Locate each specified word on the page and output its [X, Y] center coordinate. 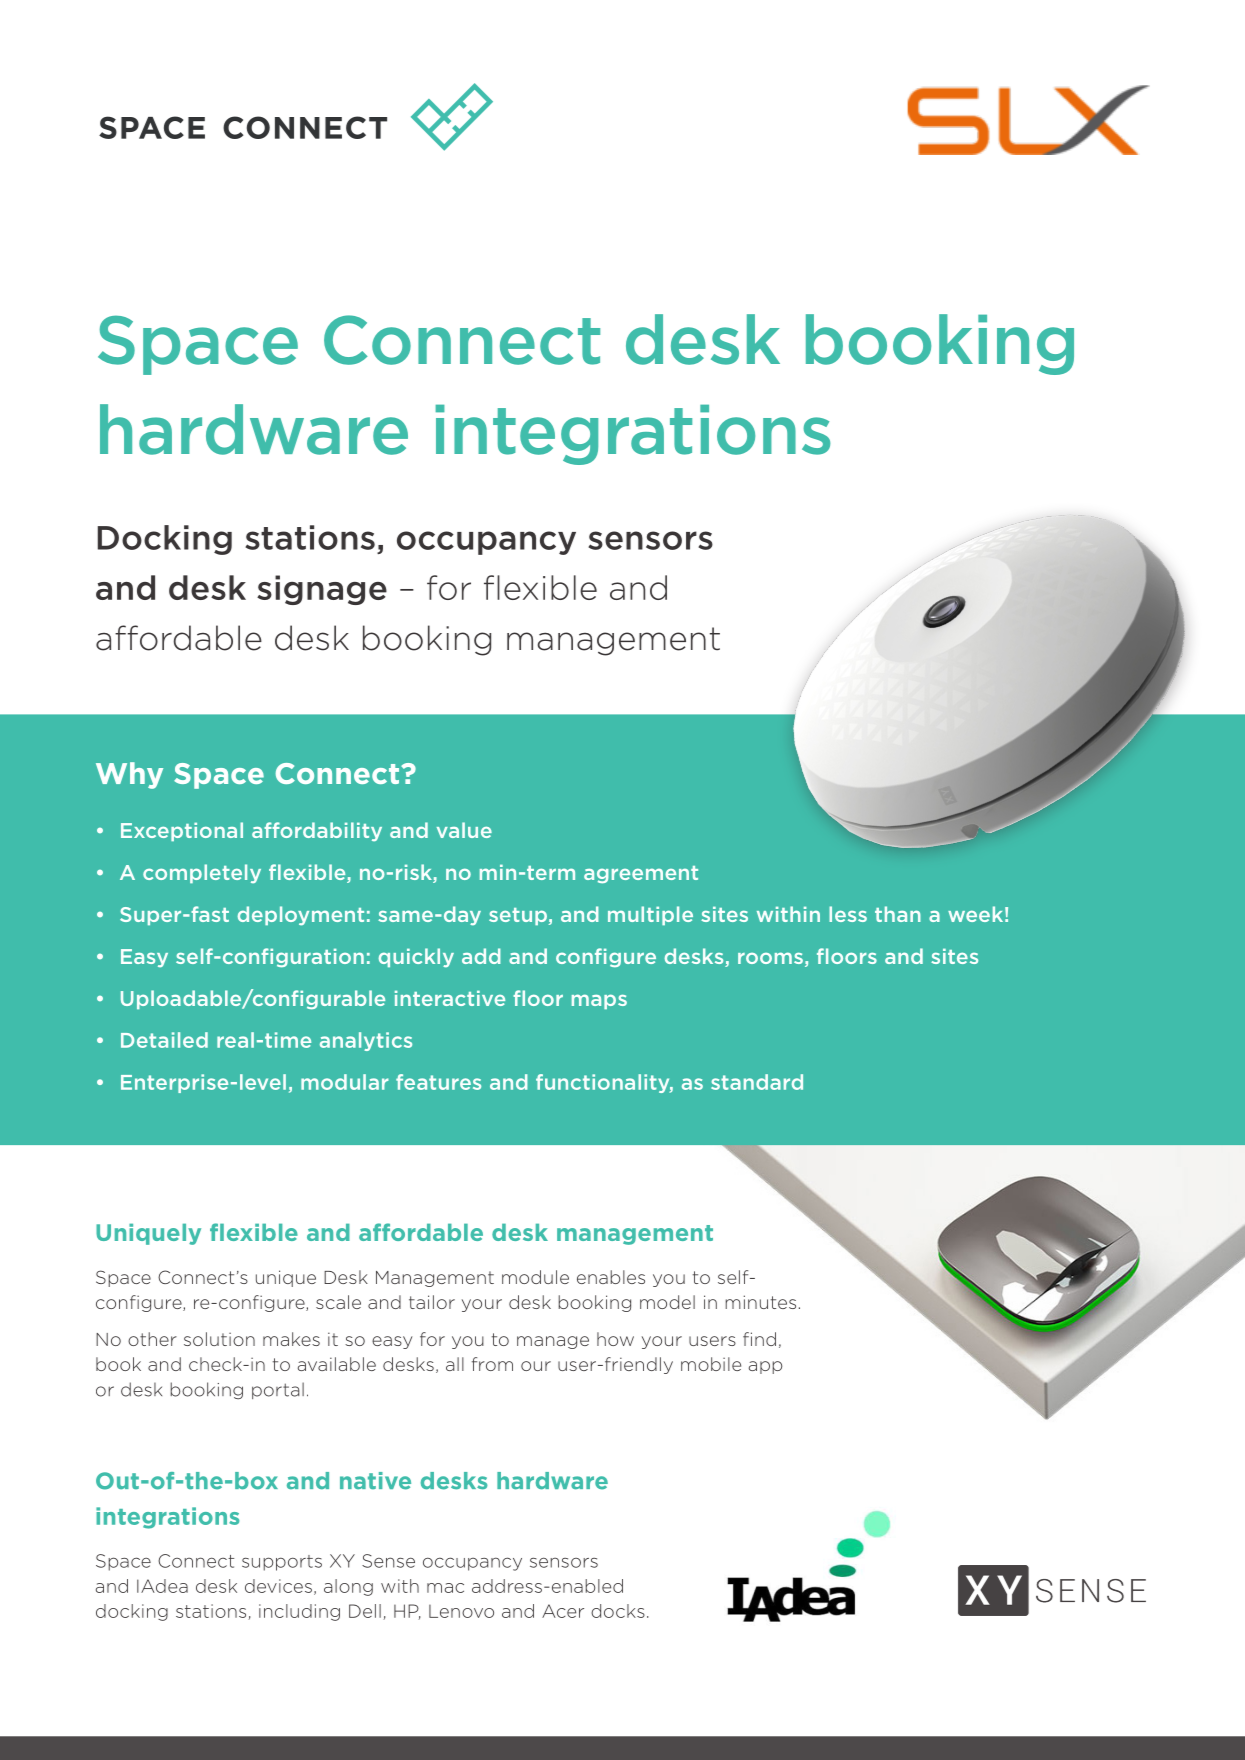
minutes [760, 1302]
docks [618, 1611]
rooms [770, 958]
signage [322, 590]
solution [219, 1339]
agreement [641, 874]
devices [278, 1586]
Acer [563, 1611]
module [535, 1277]
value [464, 830]
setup [518, 916]
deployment [301, 916]
